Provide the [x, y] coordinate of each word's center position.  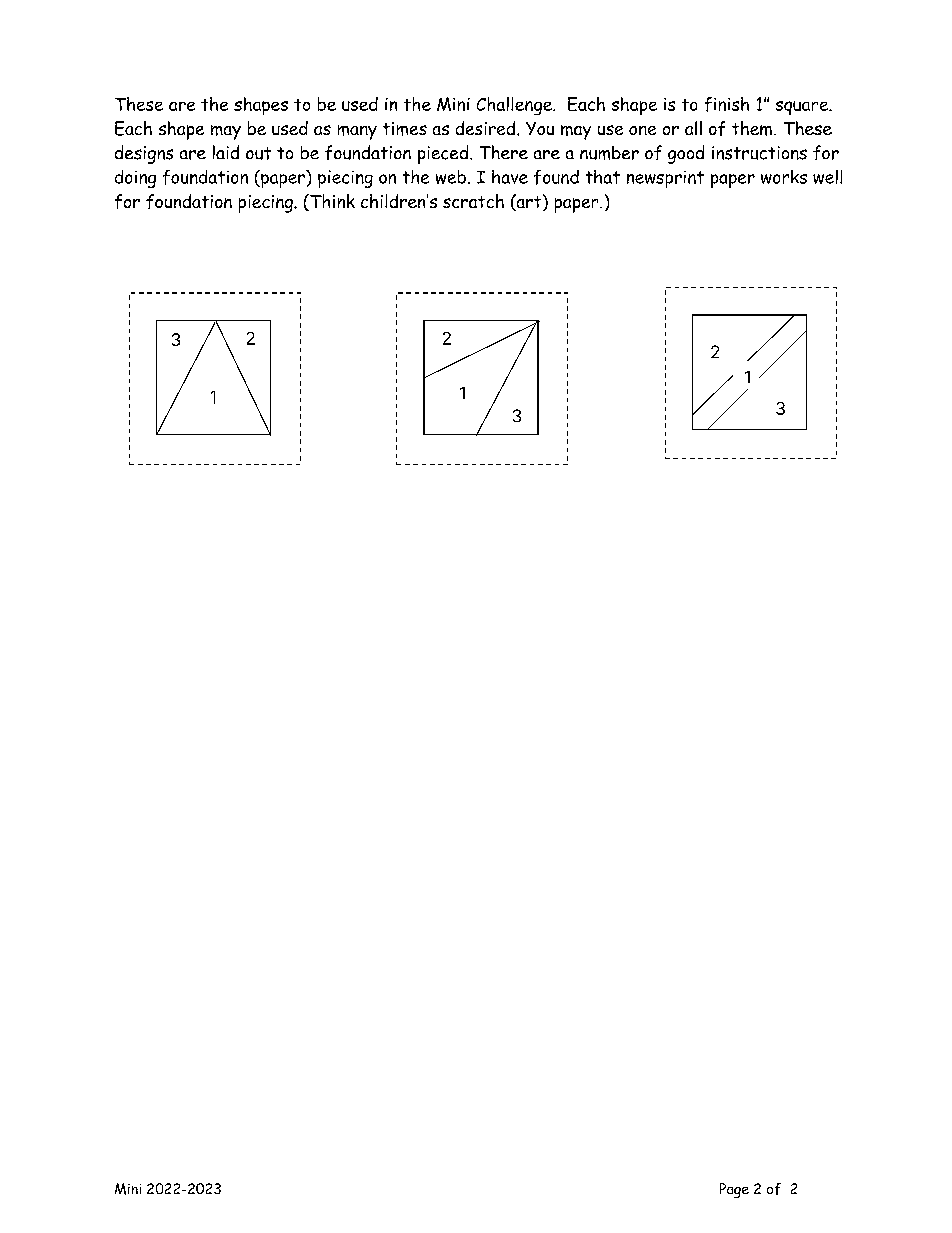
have [510, 177]
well [827, 177]
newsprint [665, 179]
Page [734, 1190]
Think [331, 202]
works [784, 177]
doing [135, 179]
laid [226, 152]
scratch [473, 201]
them [753, 128]
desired [487, 128]
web [451, 177]
